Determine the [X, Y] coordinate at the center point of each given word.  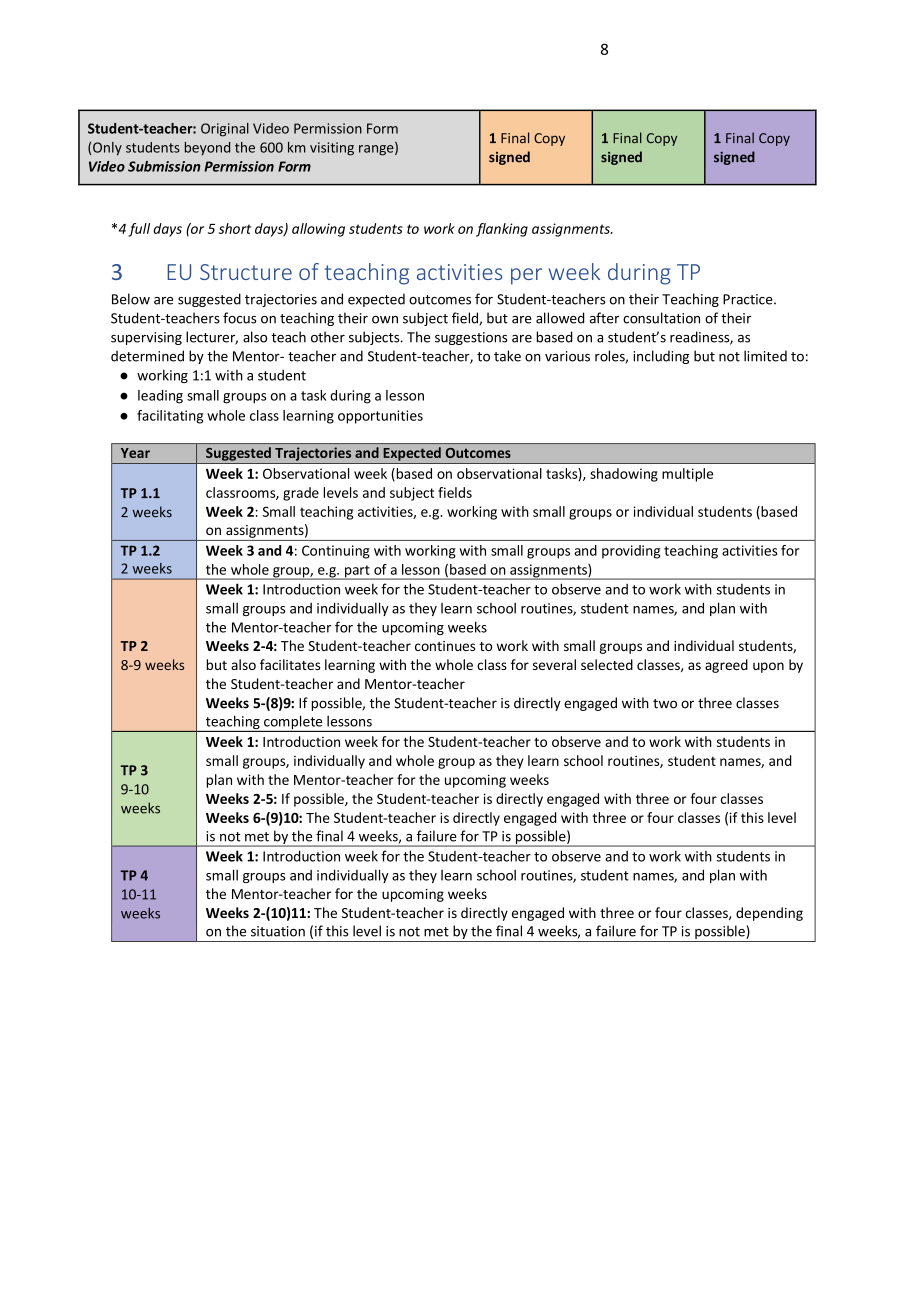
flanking [502, 230]
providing [631, 552]
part [357, 572]
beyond [207, 149]
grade [301, 494]
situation [278, 931]
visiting [332, 149]
